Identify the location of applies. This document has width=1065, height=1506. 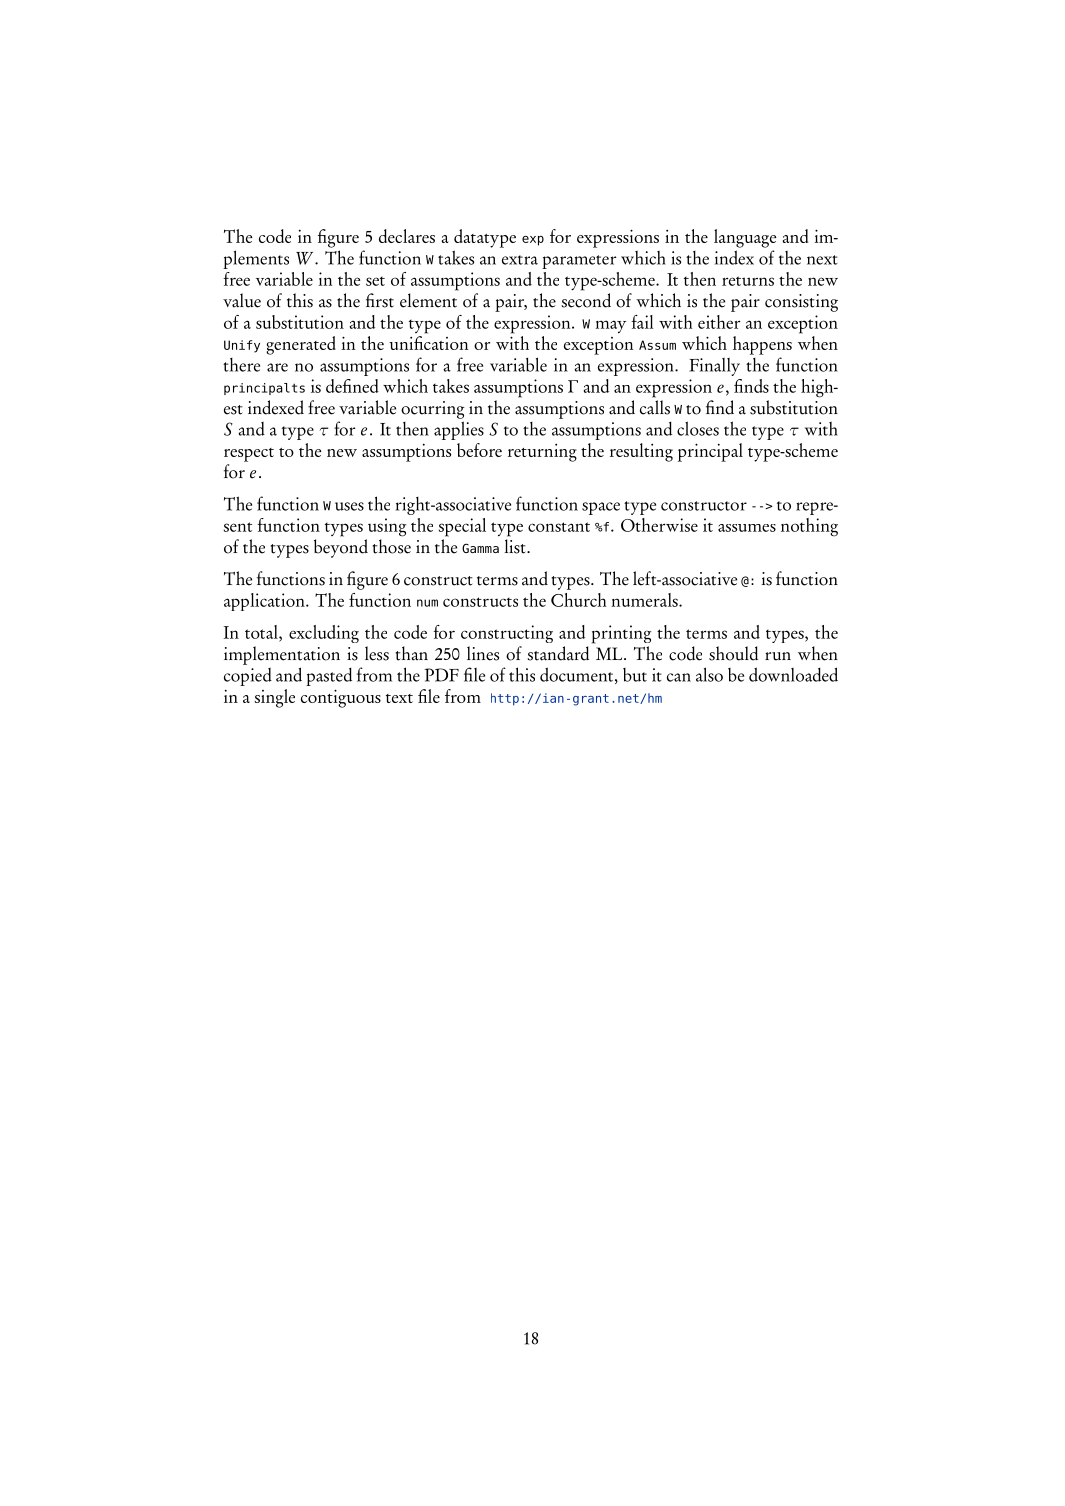
(459, 430).
